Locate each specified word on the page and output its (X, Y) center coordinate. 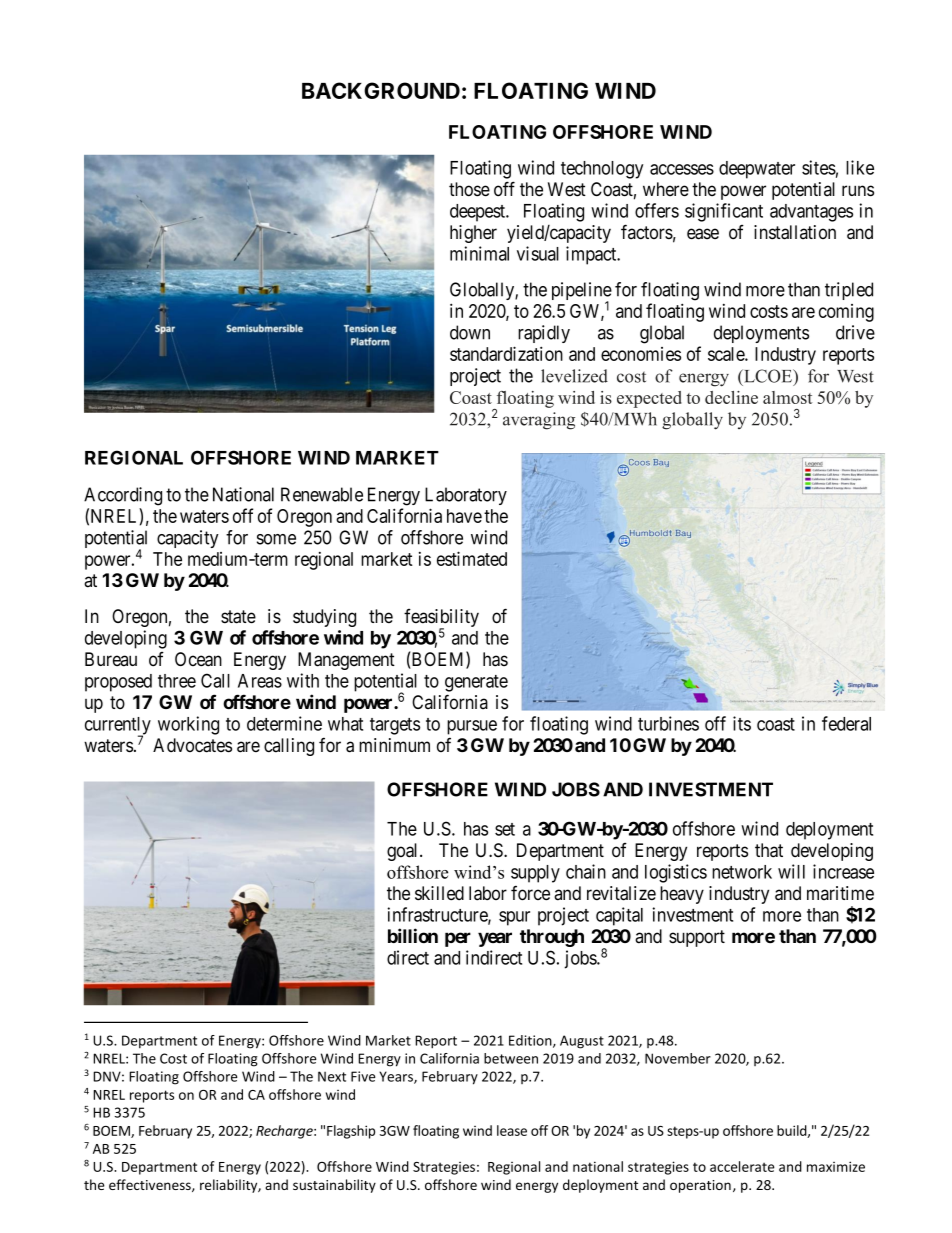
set (505, 829)
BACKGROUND (381, 90)
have (464, 516)
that (769, 850)
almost (788, 397)
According (123, 496)
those (469, 189)
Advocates (192, 745)
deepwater (757, 170)
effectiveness (151, 1185)
